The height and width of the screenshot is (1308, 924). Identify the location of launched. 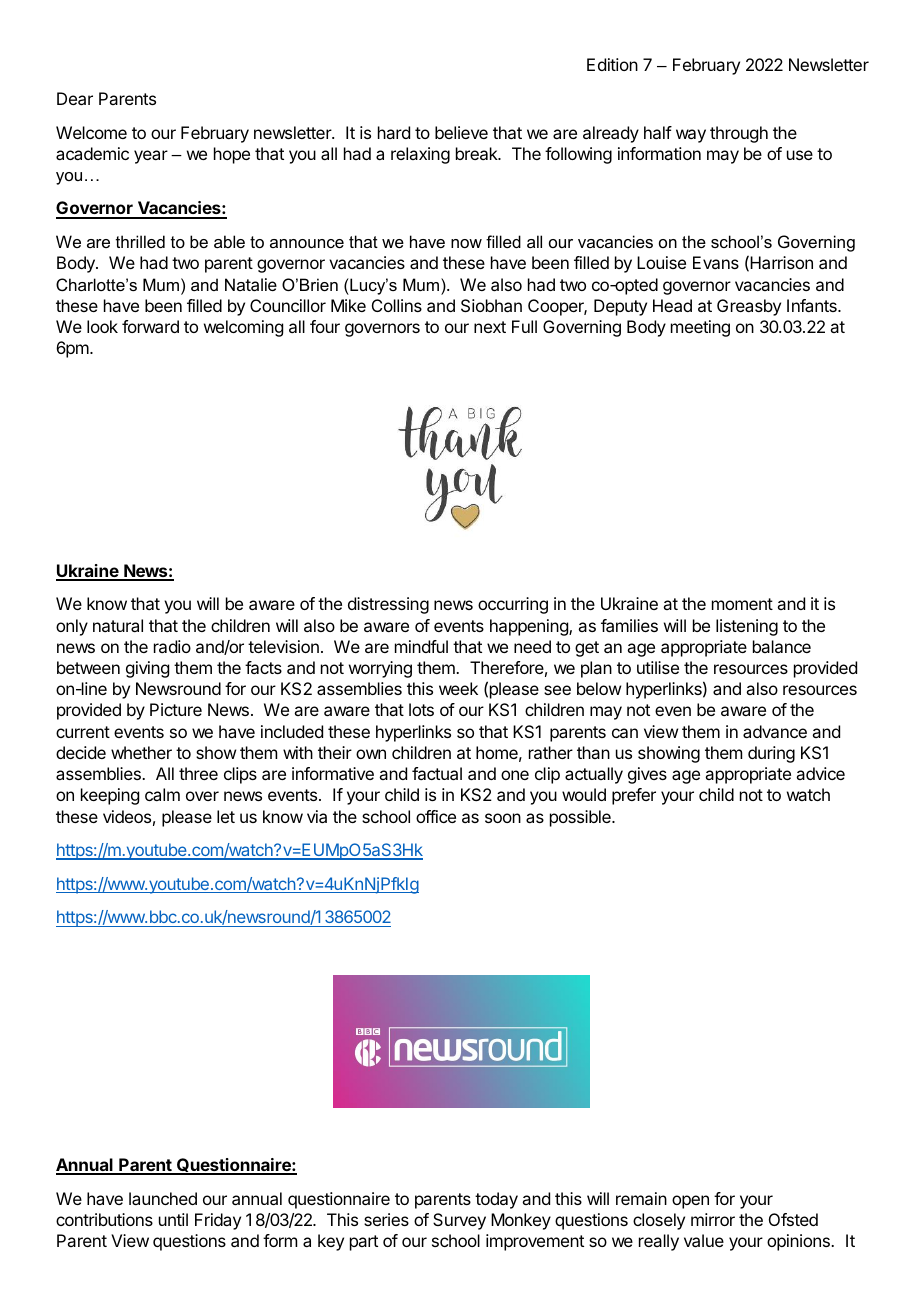
(163, 1198).
